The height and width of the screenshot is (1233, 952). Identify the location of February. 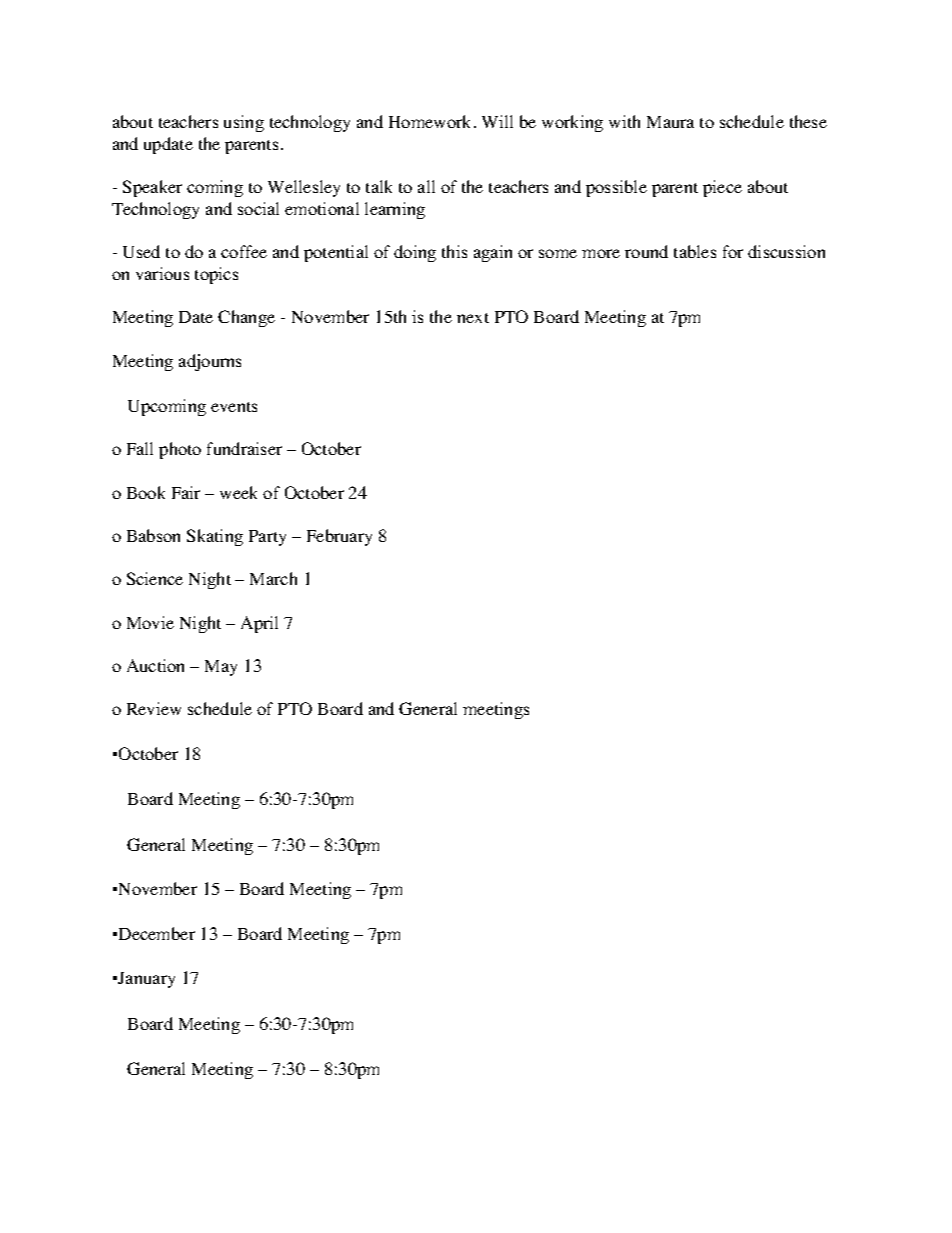
(339, 537).
